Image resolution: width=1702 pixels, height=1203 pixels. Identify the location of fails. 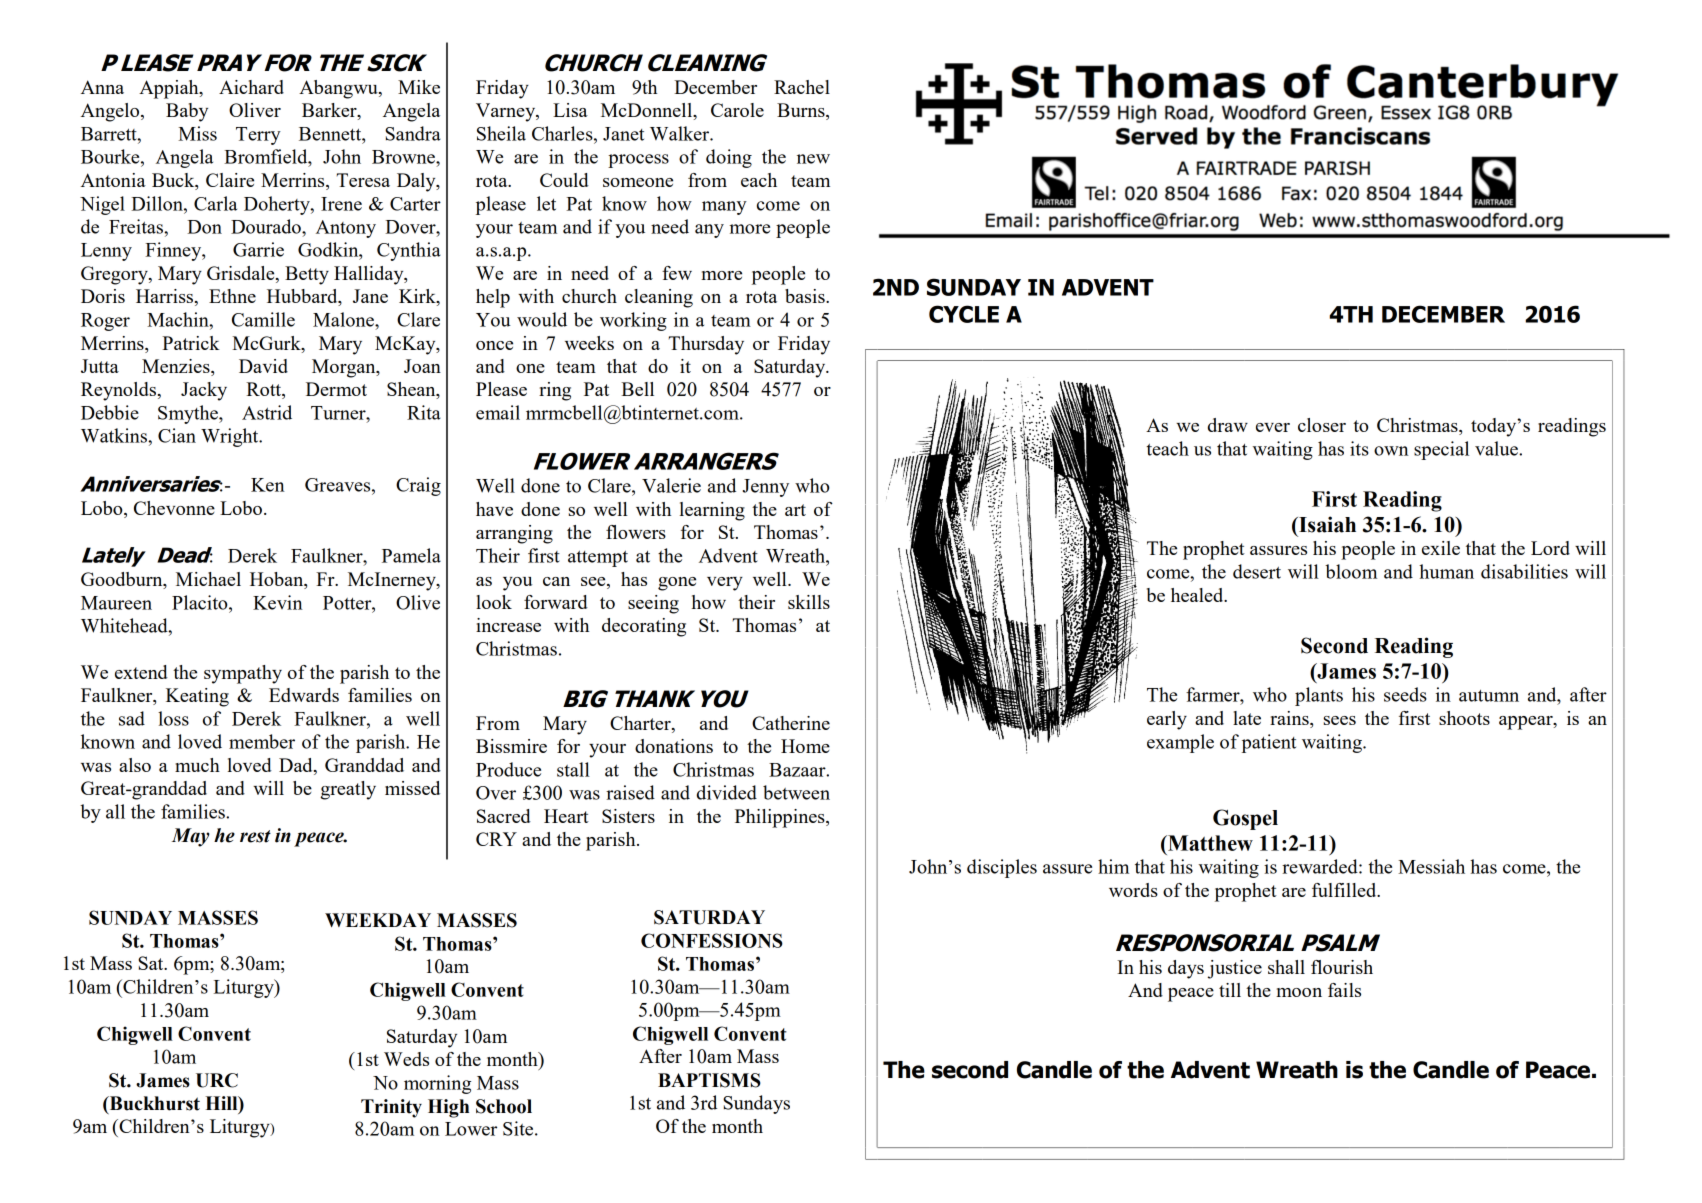
(1344, 990).
